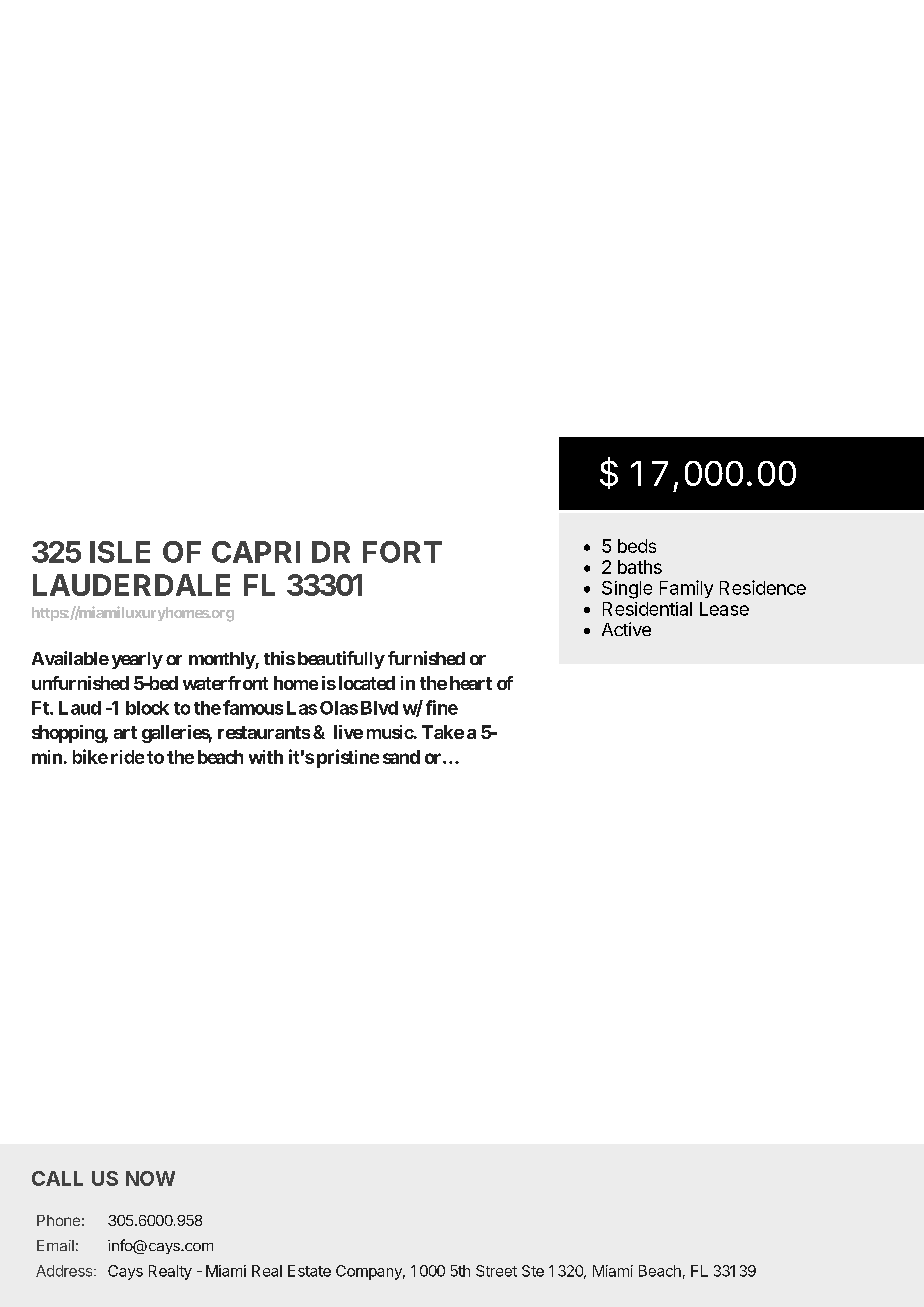  Describe the element at coordinates (640, 567) in the screenshot. I see `baths` at that location.
